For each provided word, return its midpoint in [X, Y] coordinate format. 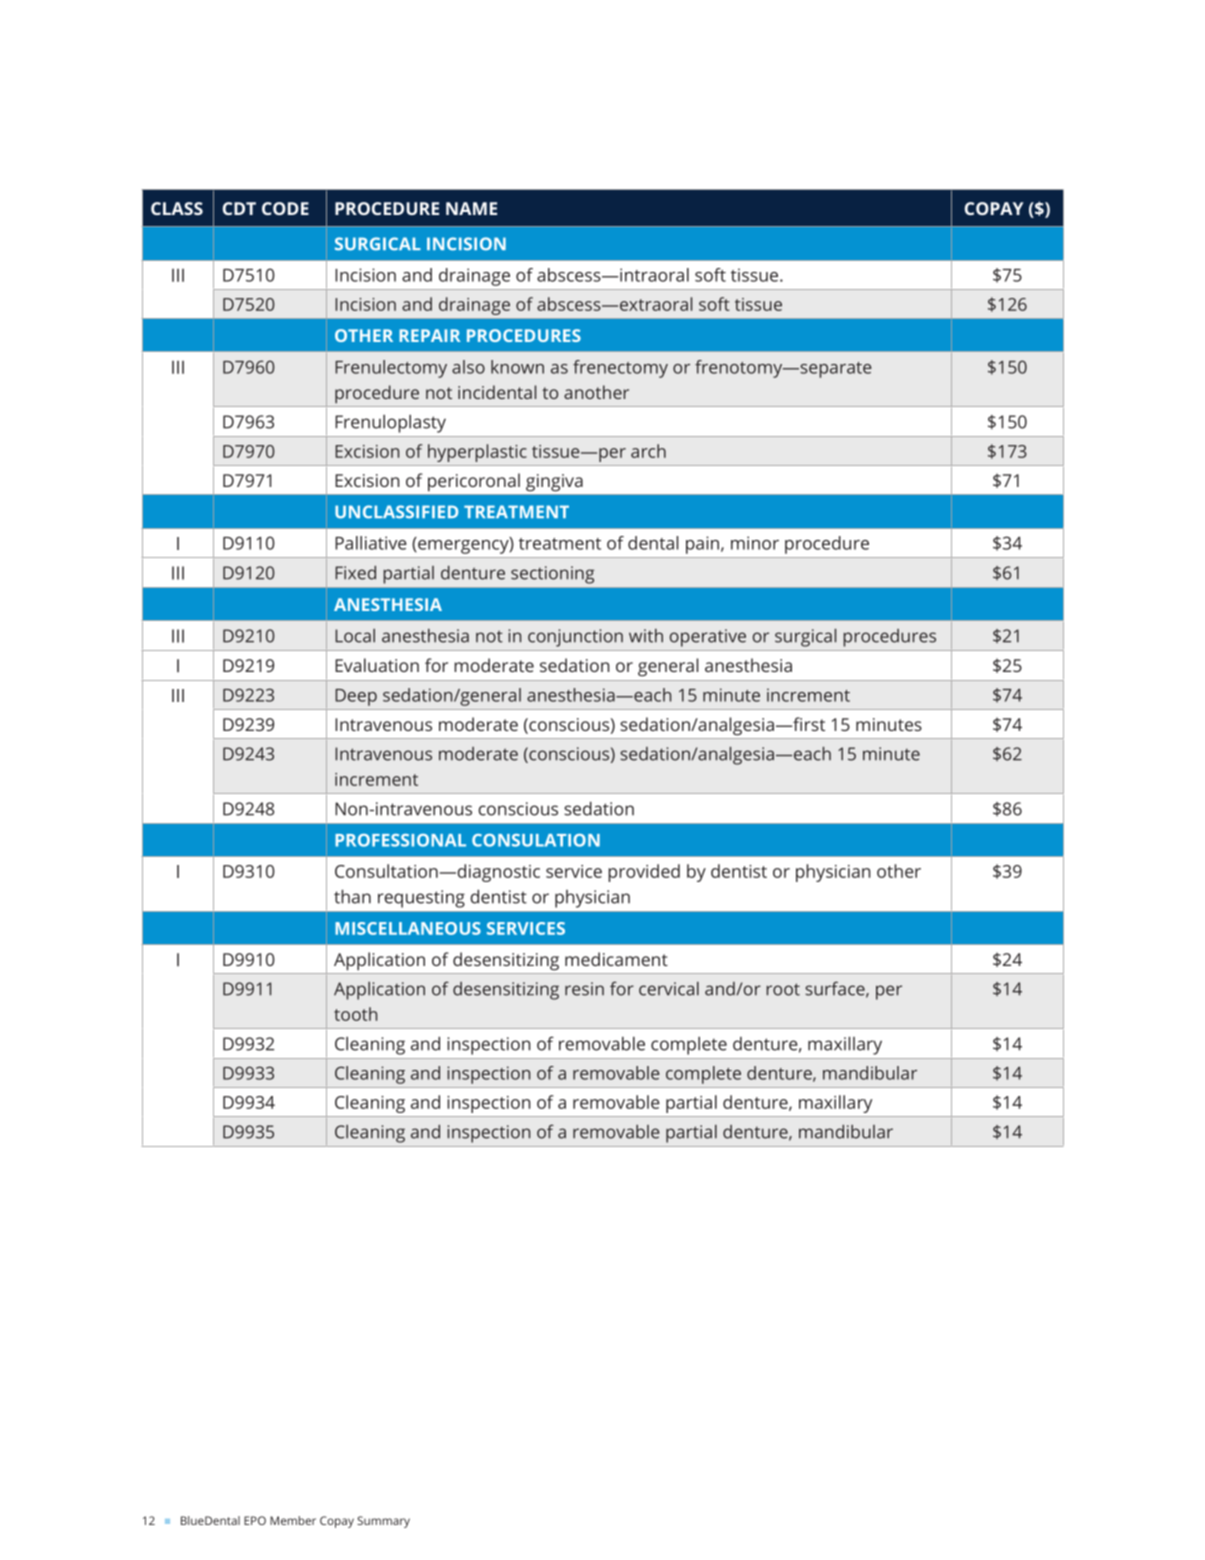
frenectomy [620, 369]
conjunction [575, 638]
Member [293, 1520]
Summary [383, 1522]
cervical [669, 989]
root [783, 989]
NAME [471, 208]
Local [355, 636]
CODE [285, 208]
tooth [355, 1014]
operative [708, 638]
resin [584, 989]
